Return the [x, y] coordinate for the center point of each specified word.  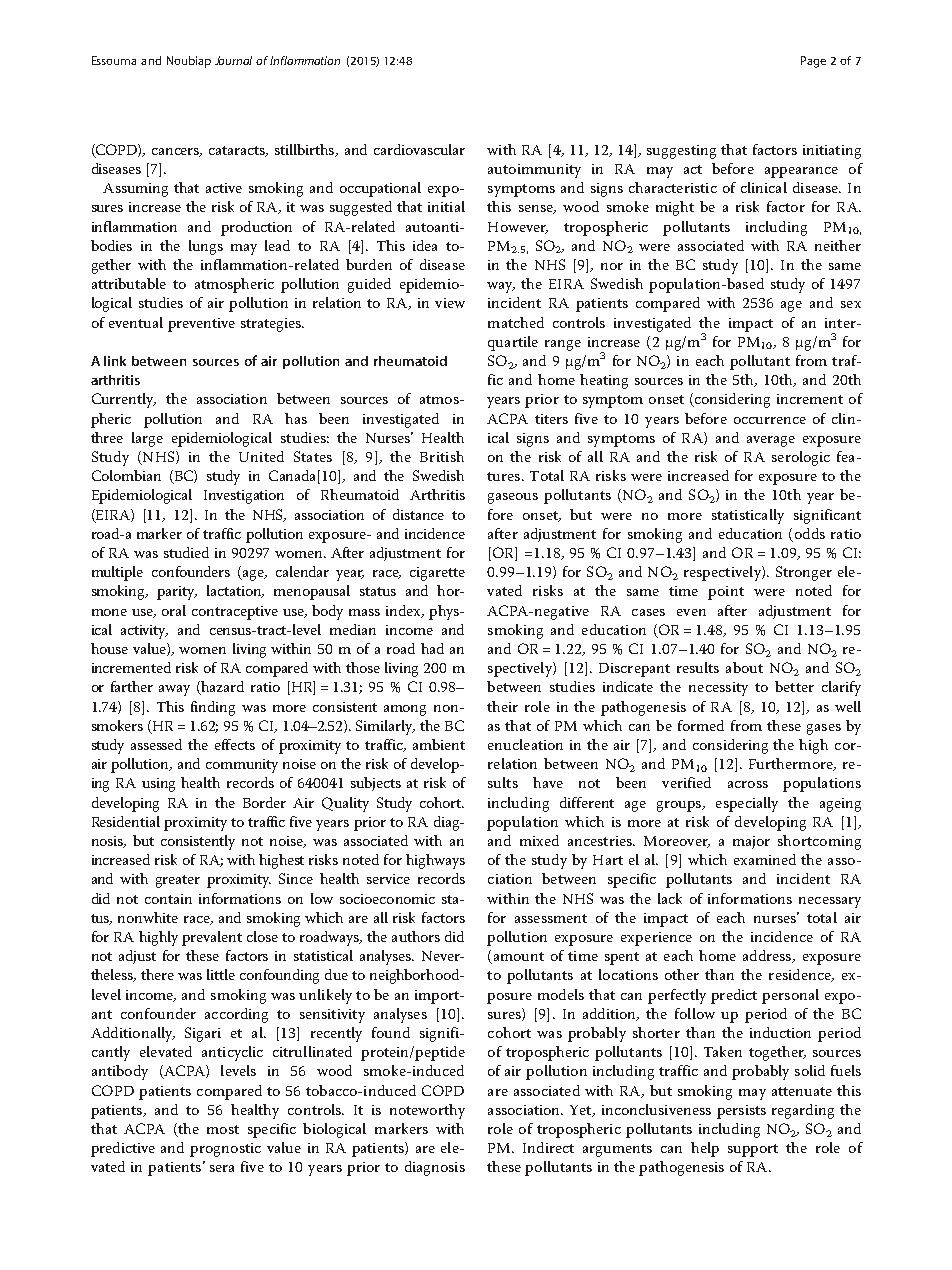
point [726, 593]
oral [174, 610]
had [432, 648]
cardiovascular [419, 149]
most [223, 1129]
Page [813, 62]
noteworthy [427, 1111]
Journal [233, 60]
